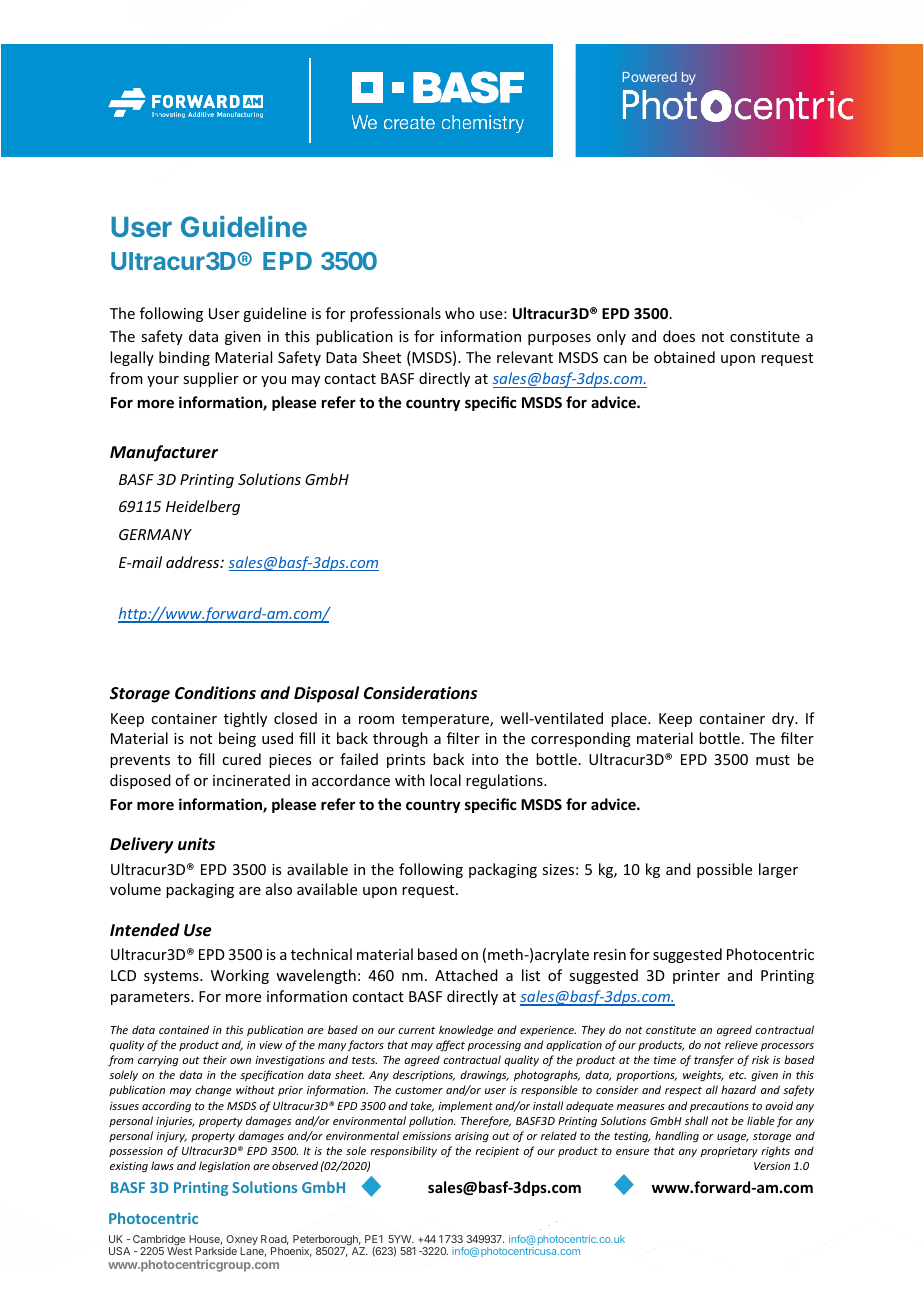 The height and width of the page is (1307, 924). What do you see at coordinates (679, 336) in the page?
I see `does` at bounding box center [679, 336].
